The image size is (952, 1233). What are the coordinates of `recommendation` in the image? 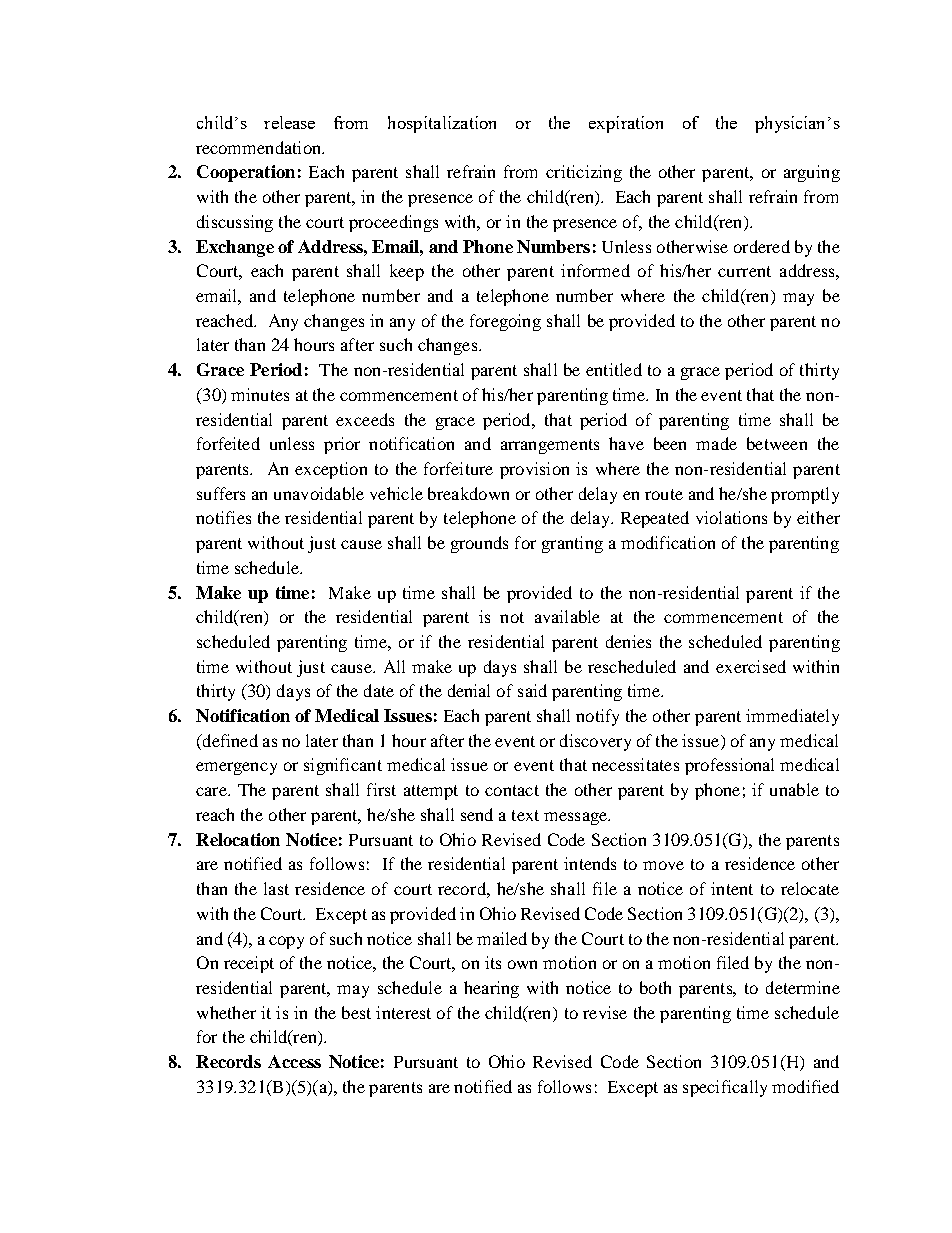 It's located at (259, 147).
